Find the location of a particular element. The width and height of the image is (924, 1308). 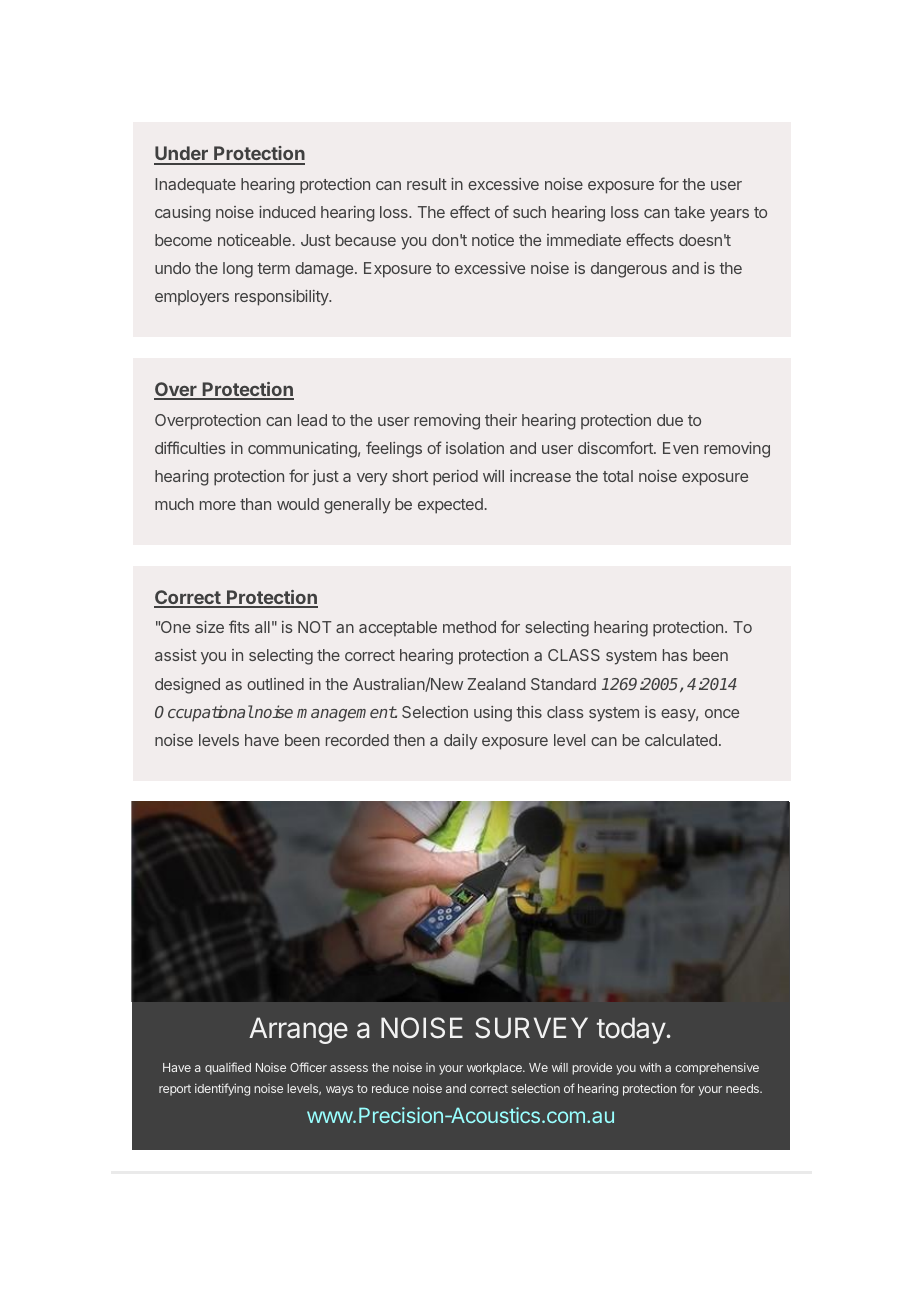

qualified is located at coordinates (228, 1068).
